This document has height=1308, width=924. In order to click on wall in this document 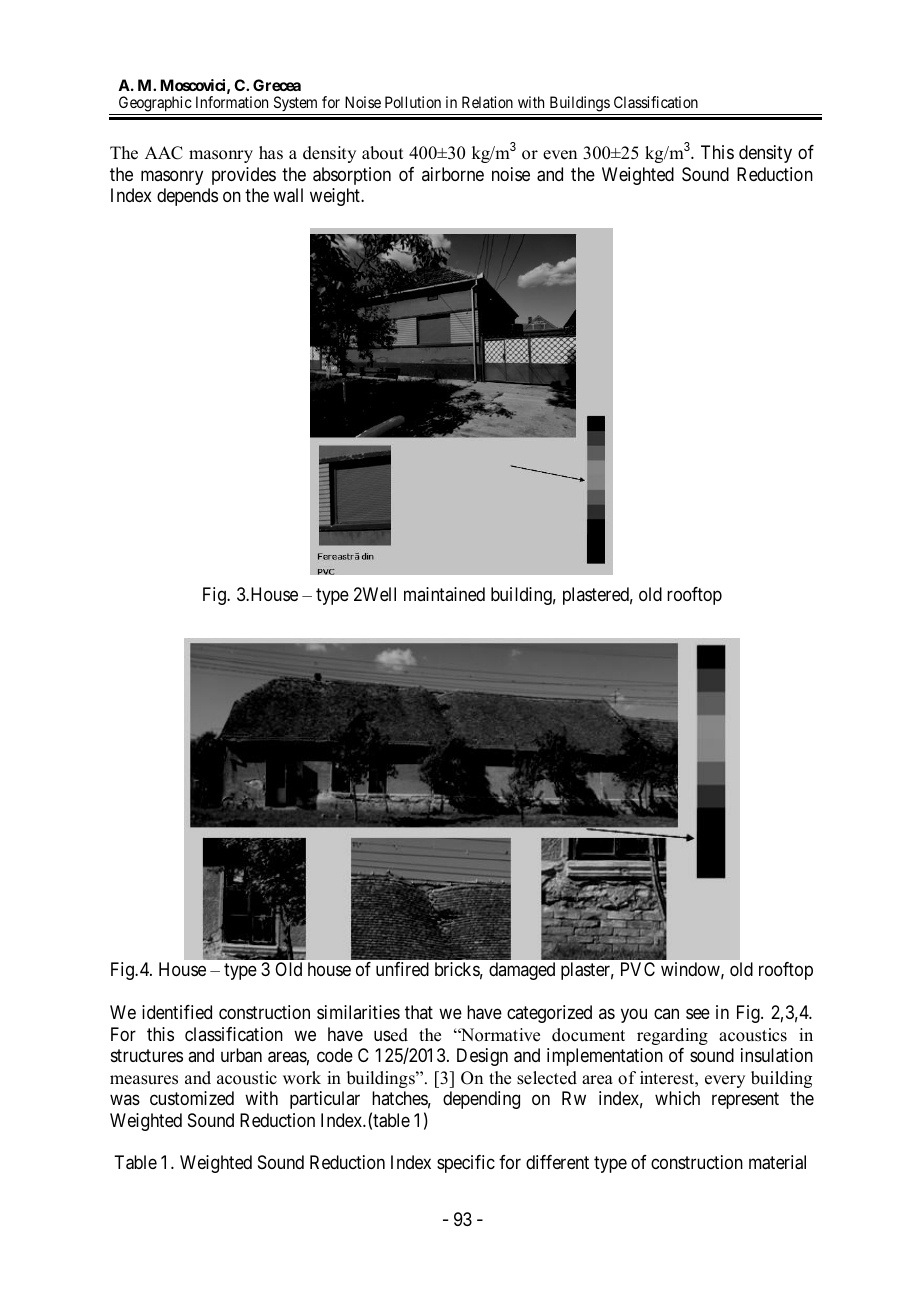, I will do `click(288, 195)`.
